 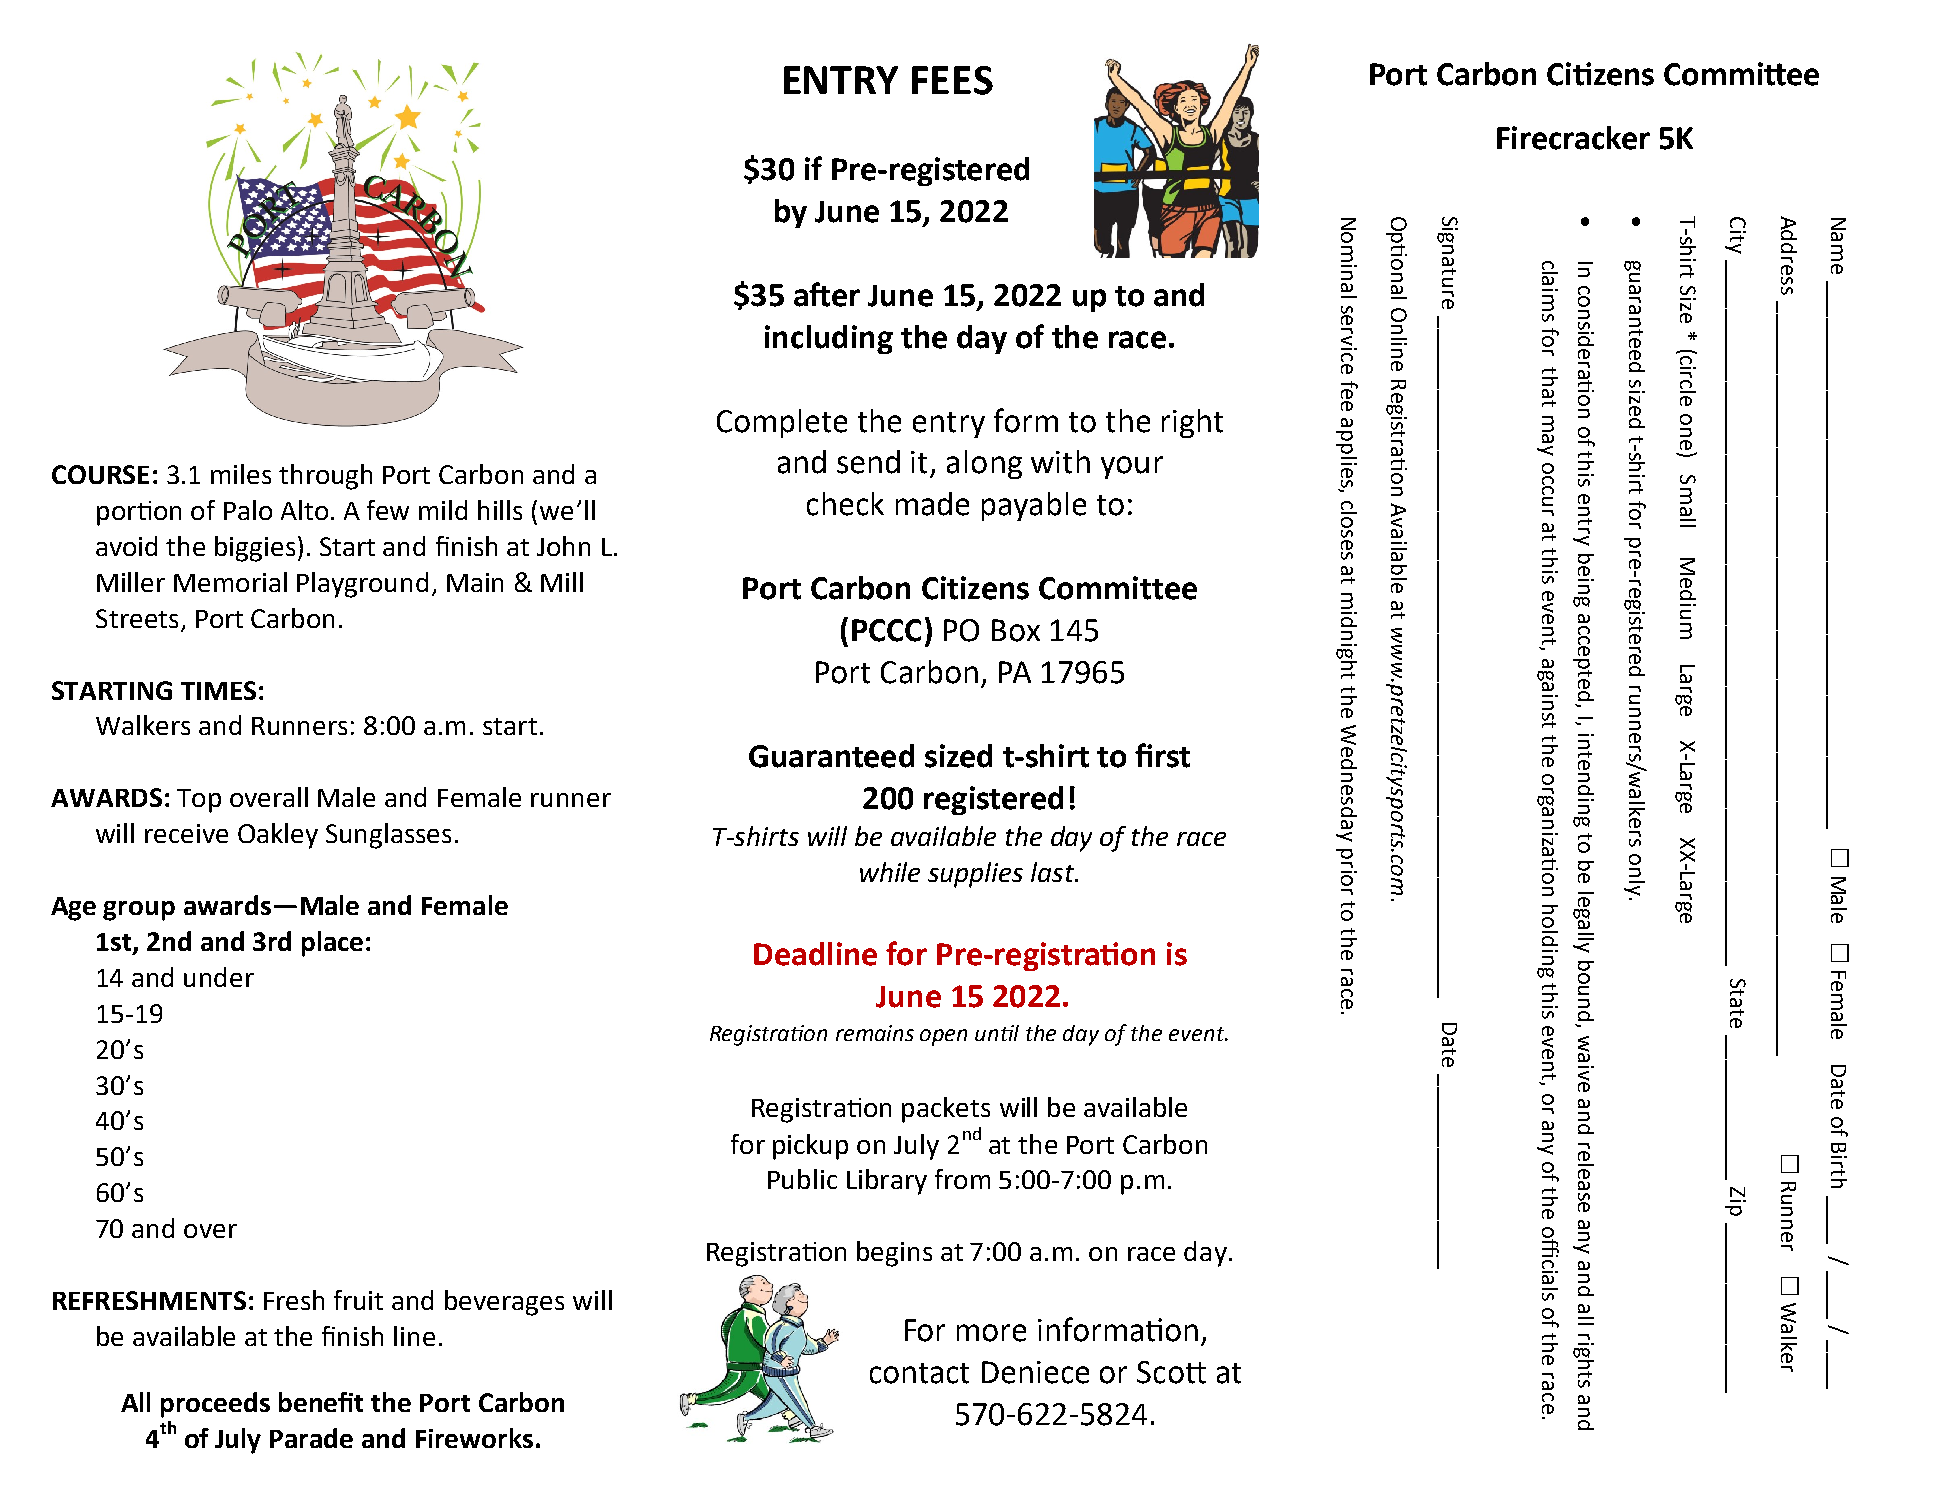 What do you see at coordinates (199, 801) in the image?
I see `Top` at bounding box center [199, 801].
